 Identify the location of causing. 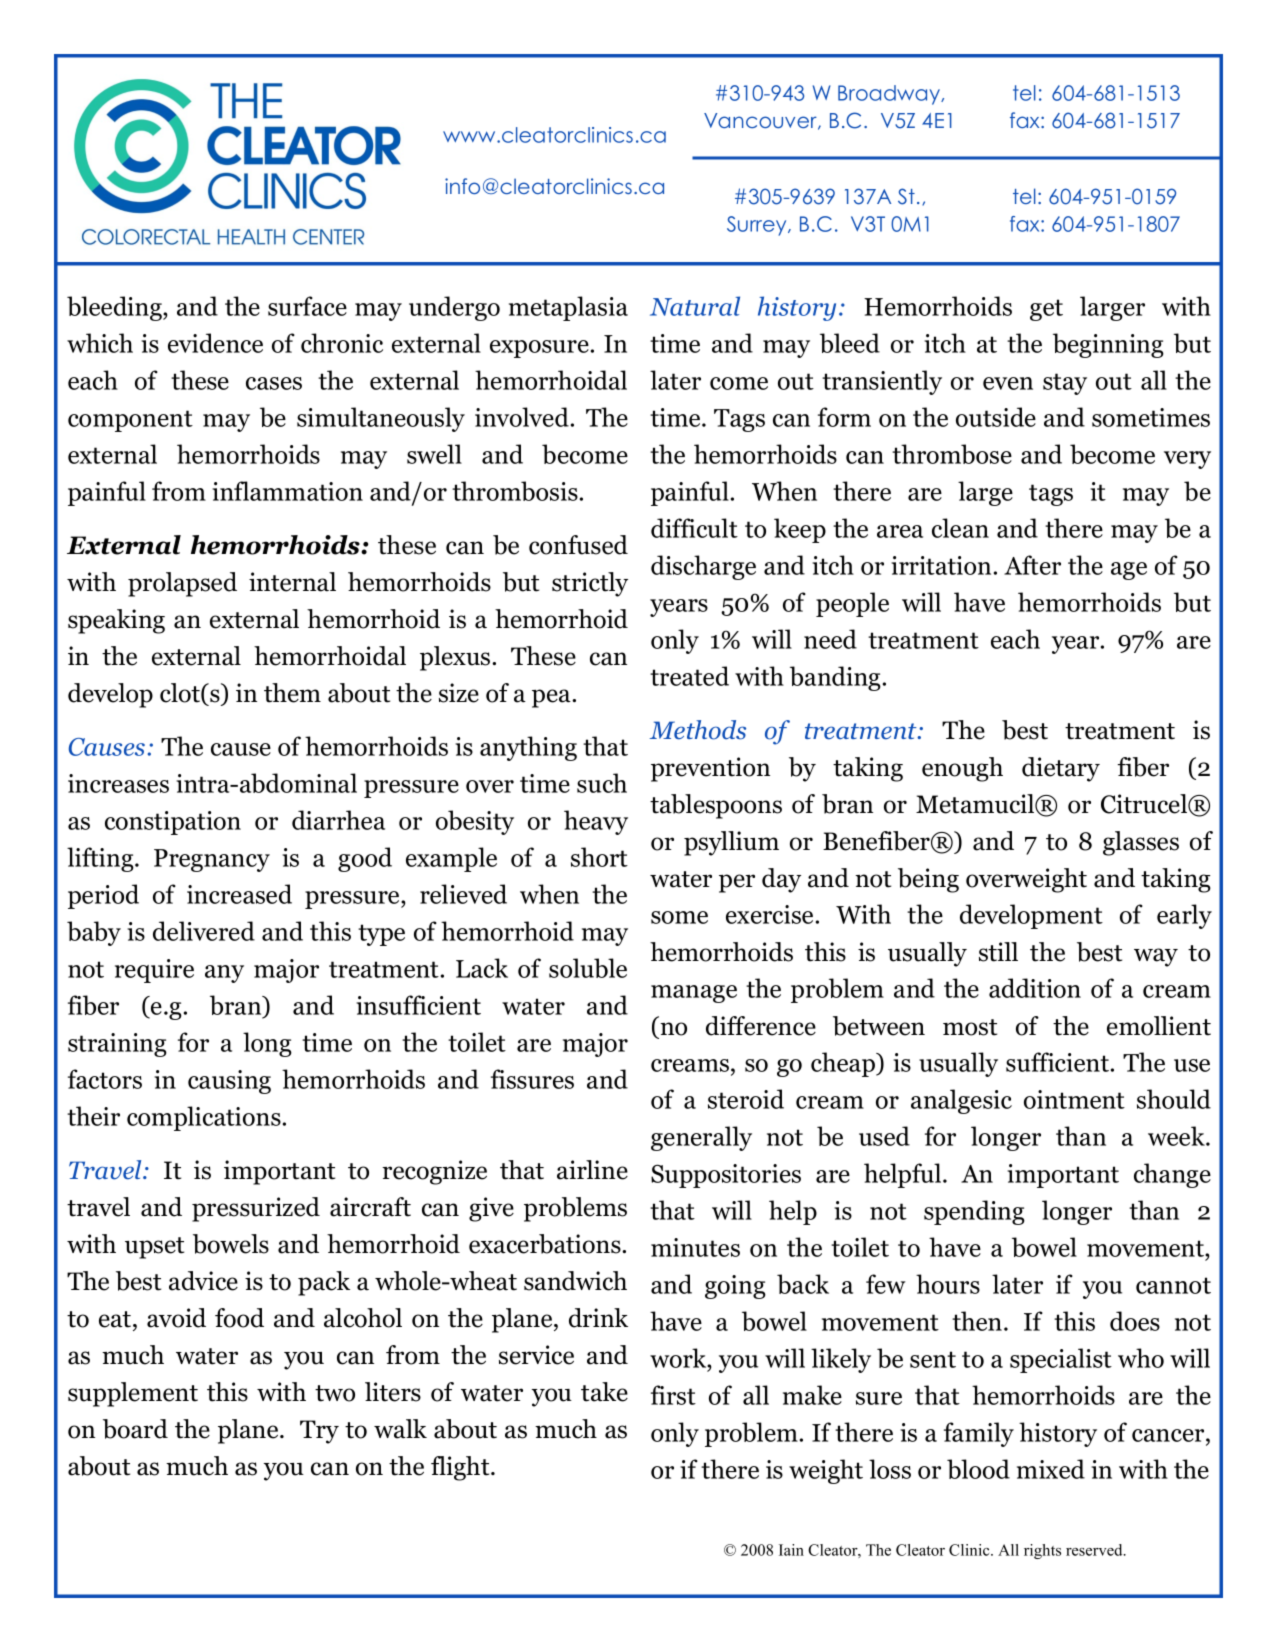
(229, 1082).
